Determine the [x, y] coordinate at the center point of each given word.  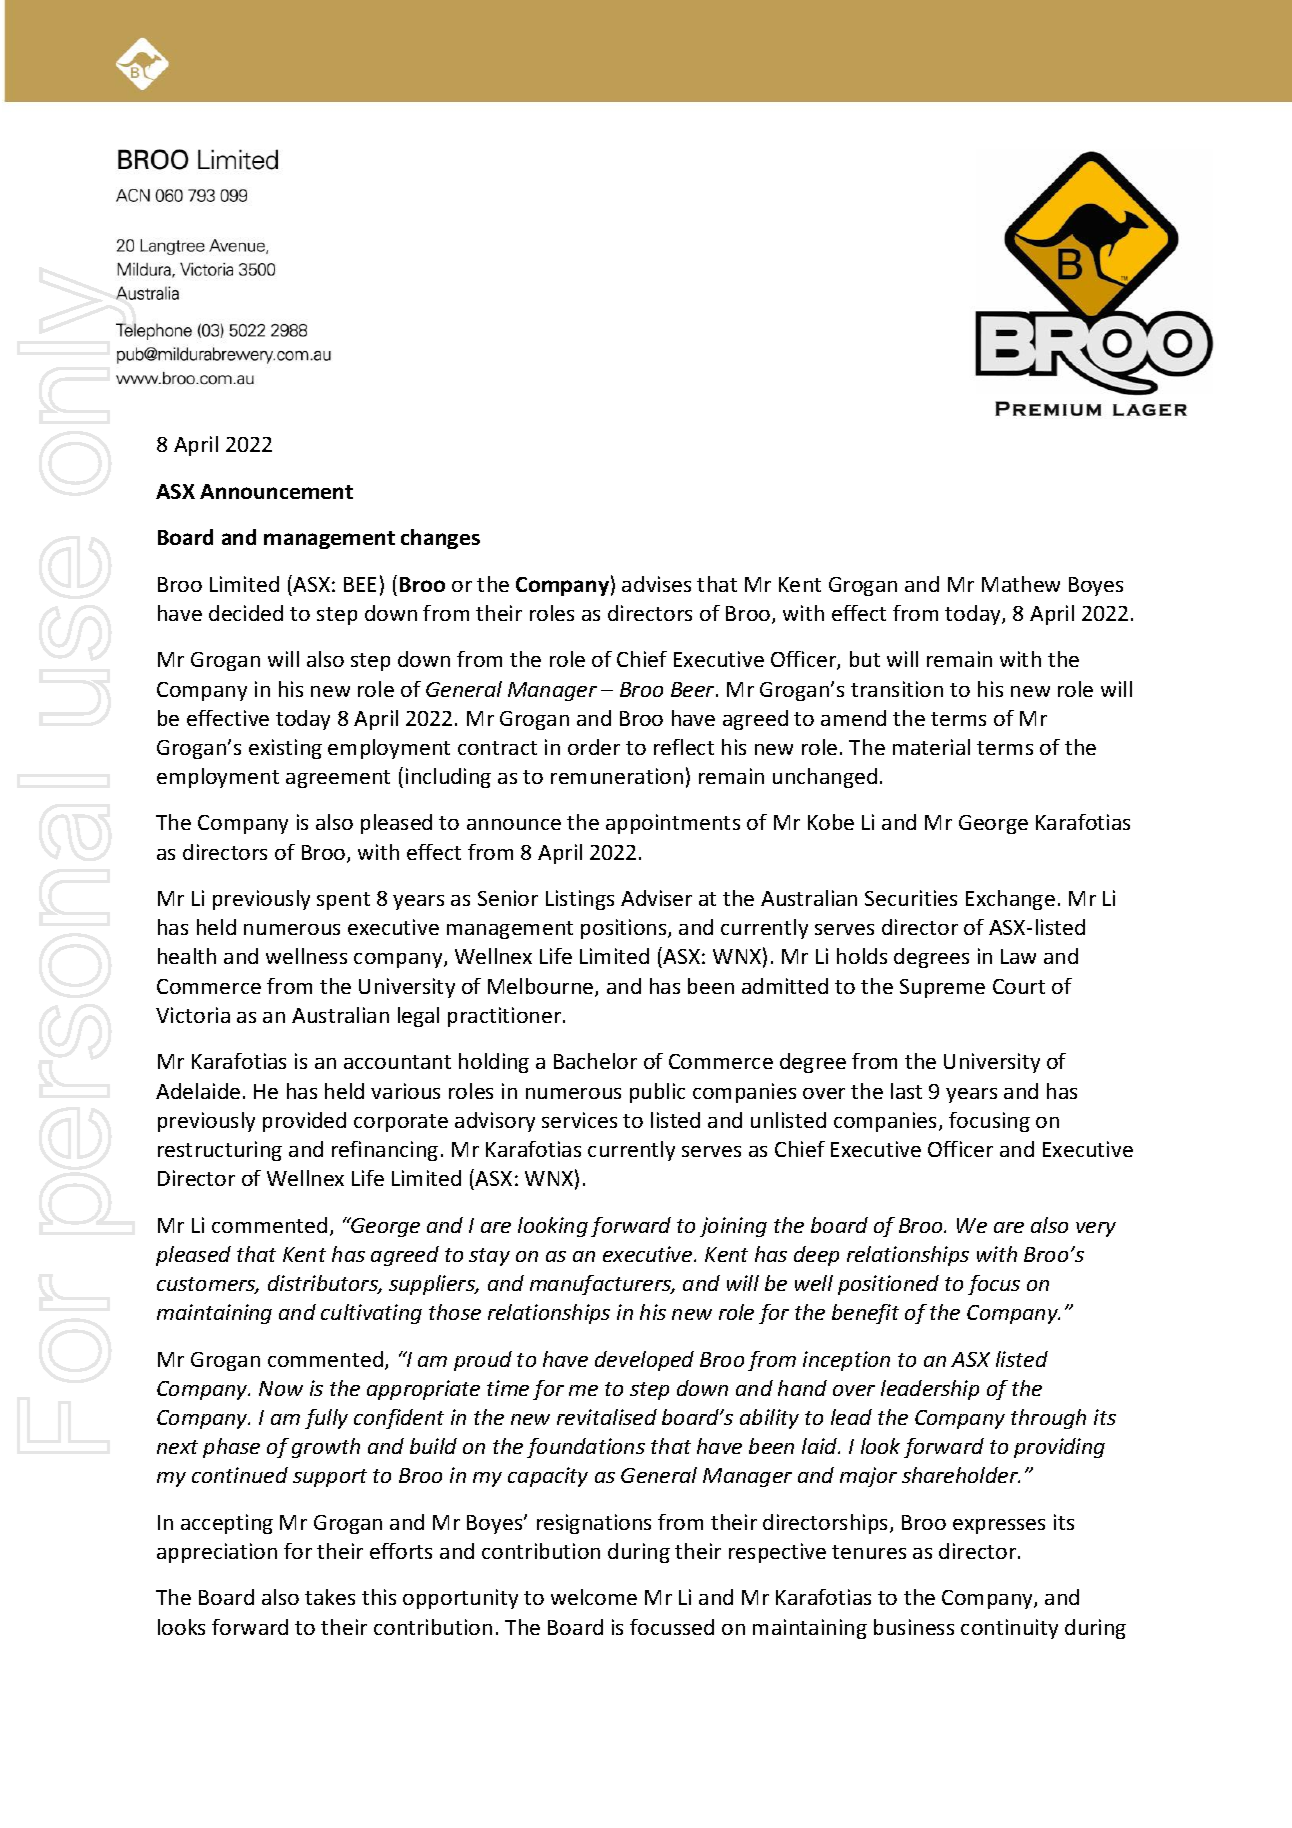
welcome [594, 1597]
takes [330, 1597]
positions [625, 929]
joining [733, 1227]
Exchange [1010, 900]
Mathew [1021, 584]
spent [343, 901]
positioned [888, 1285]
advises [656, 584]
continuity [1009, 1629]
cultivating [371, 1314]
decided [246, 613]
